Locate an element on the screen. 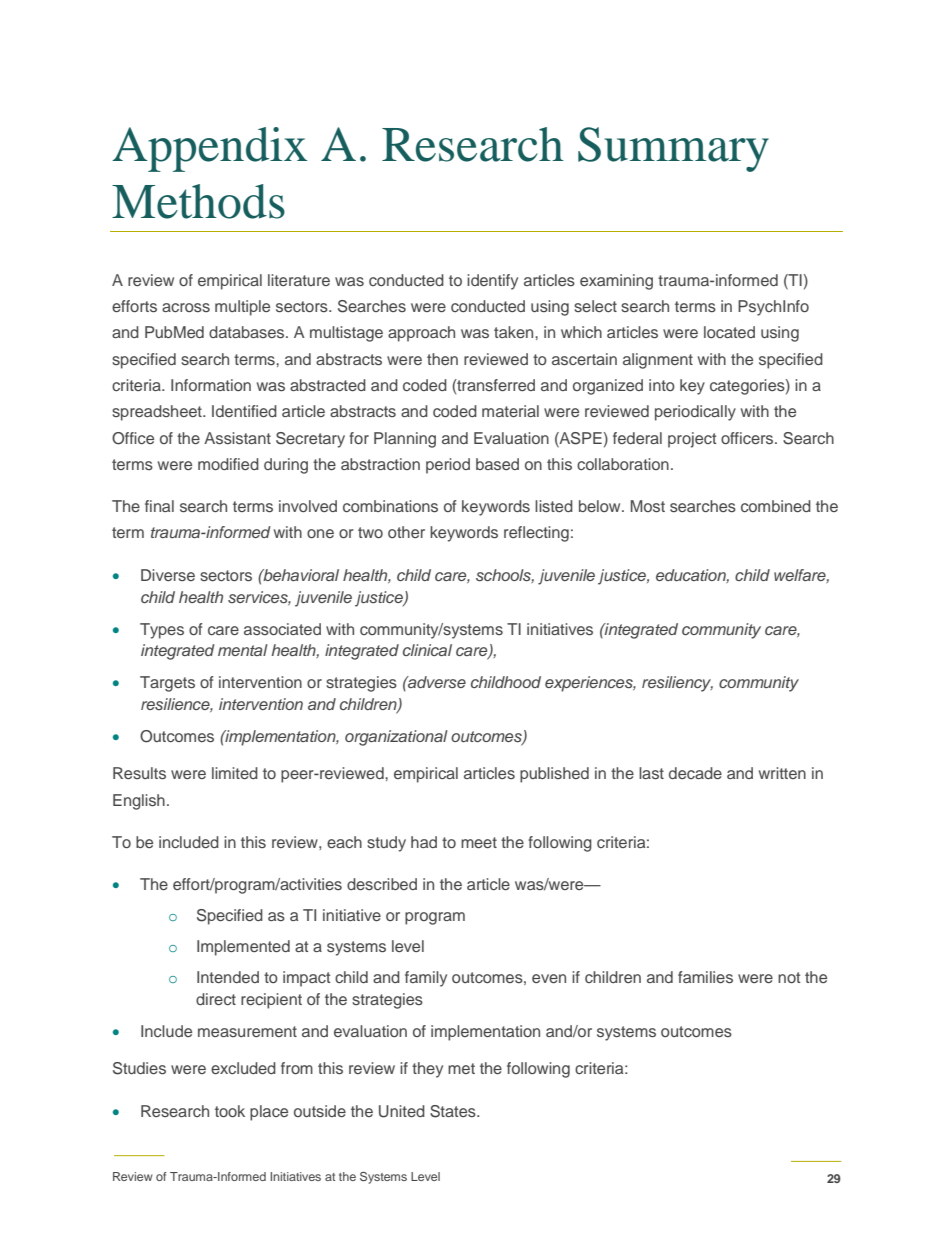  identify is located at coordinates (492, 282).
